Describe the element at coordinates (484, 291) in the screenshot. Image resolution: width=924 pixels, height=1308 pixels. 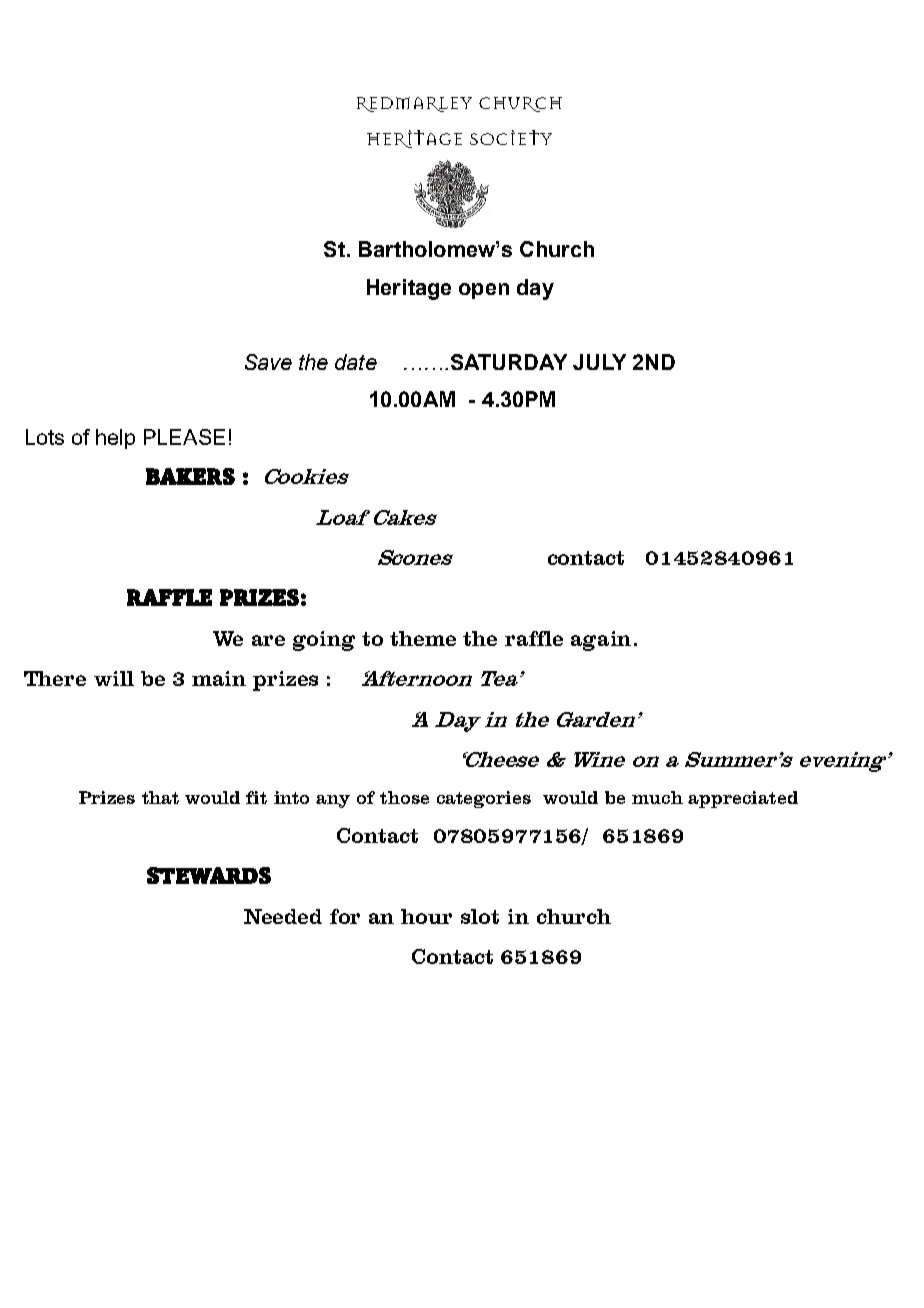
I see `open` at that location.
